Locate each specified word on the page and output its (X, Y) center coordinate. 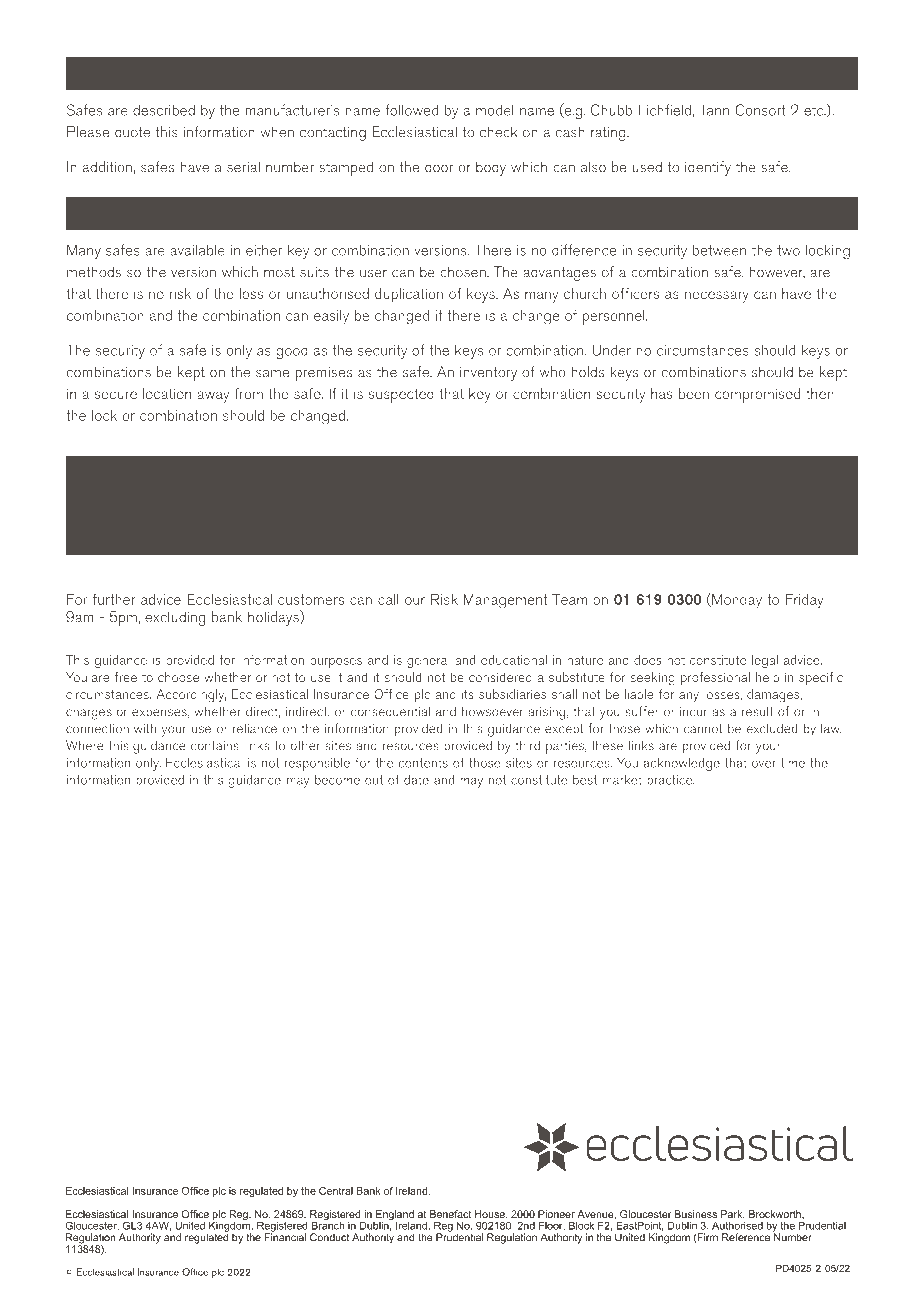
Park (733, 1215)
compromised (757, 395)
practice (671, 781)
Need (97, 495)
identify (708, 168)
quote (132, 134)
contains (215, 746)
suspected (401, 395)
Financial (285, 1236)
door (439, 167)
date (416, 779)
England (394, 1216)
